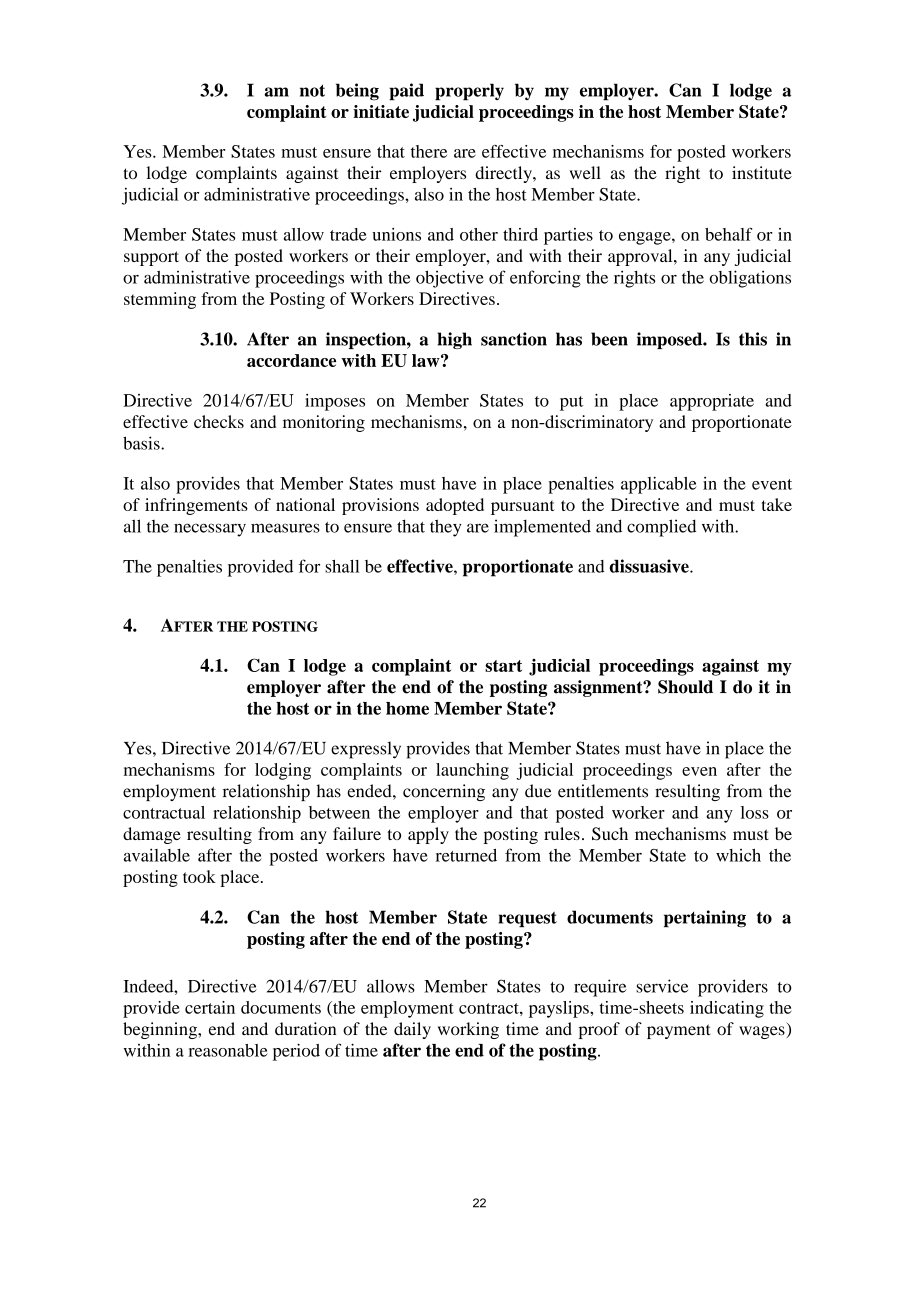  I want to click on Should, so click(685, 687).
